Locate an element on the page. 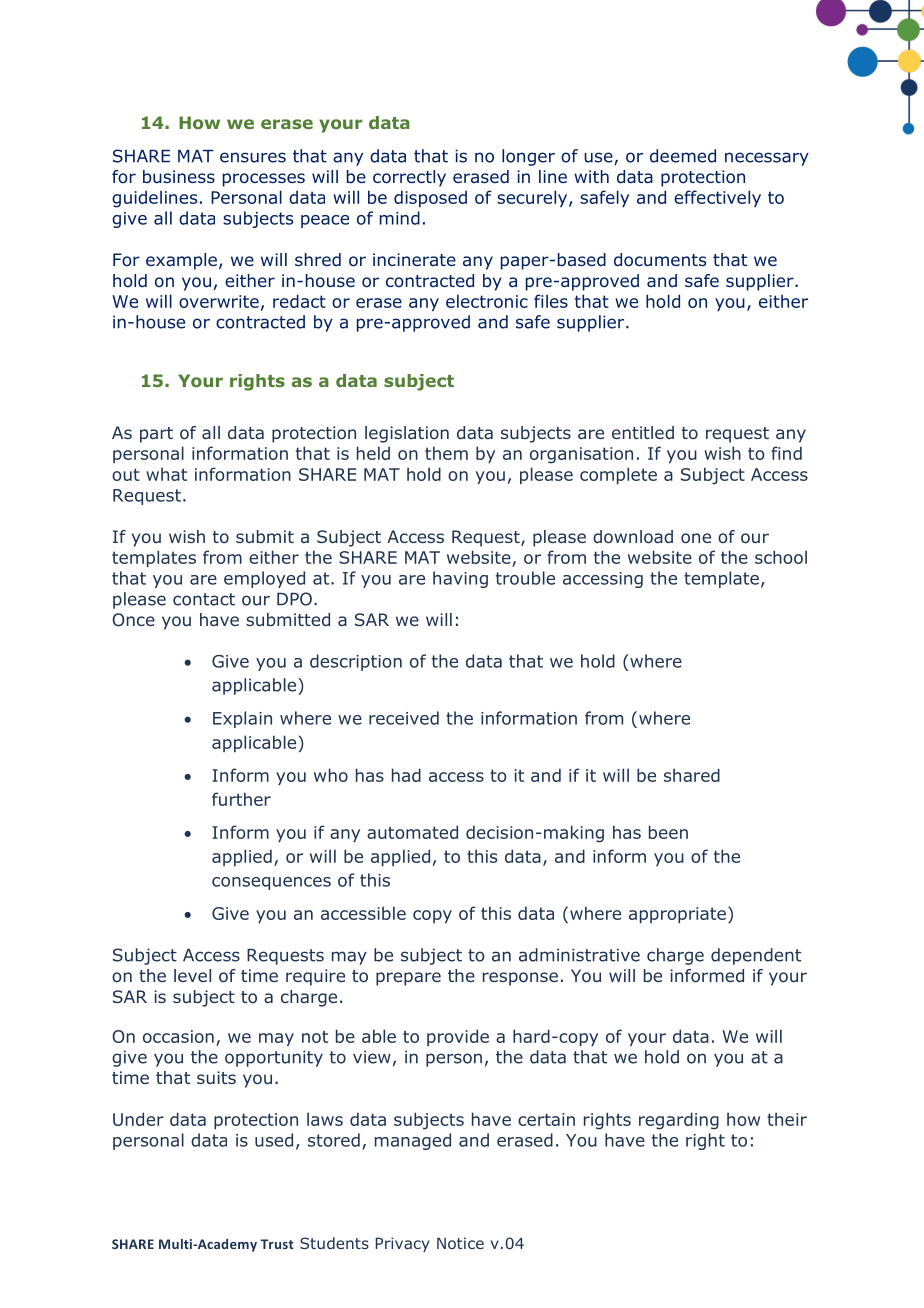 This page has width=924, height=1308. Trust is located at coordinates (277, 1244).
